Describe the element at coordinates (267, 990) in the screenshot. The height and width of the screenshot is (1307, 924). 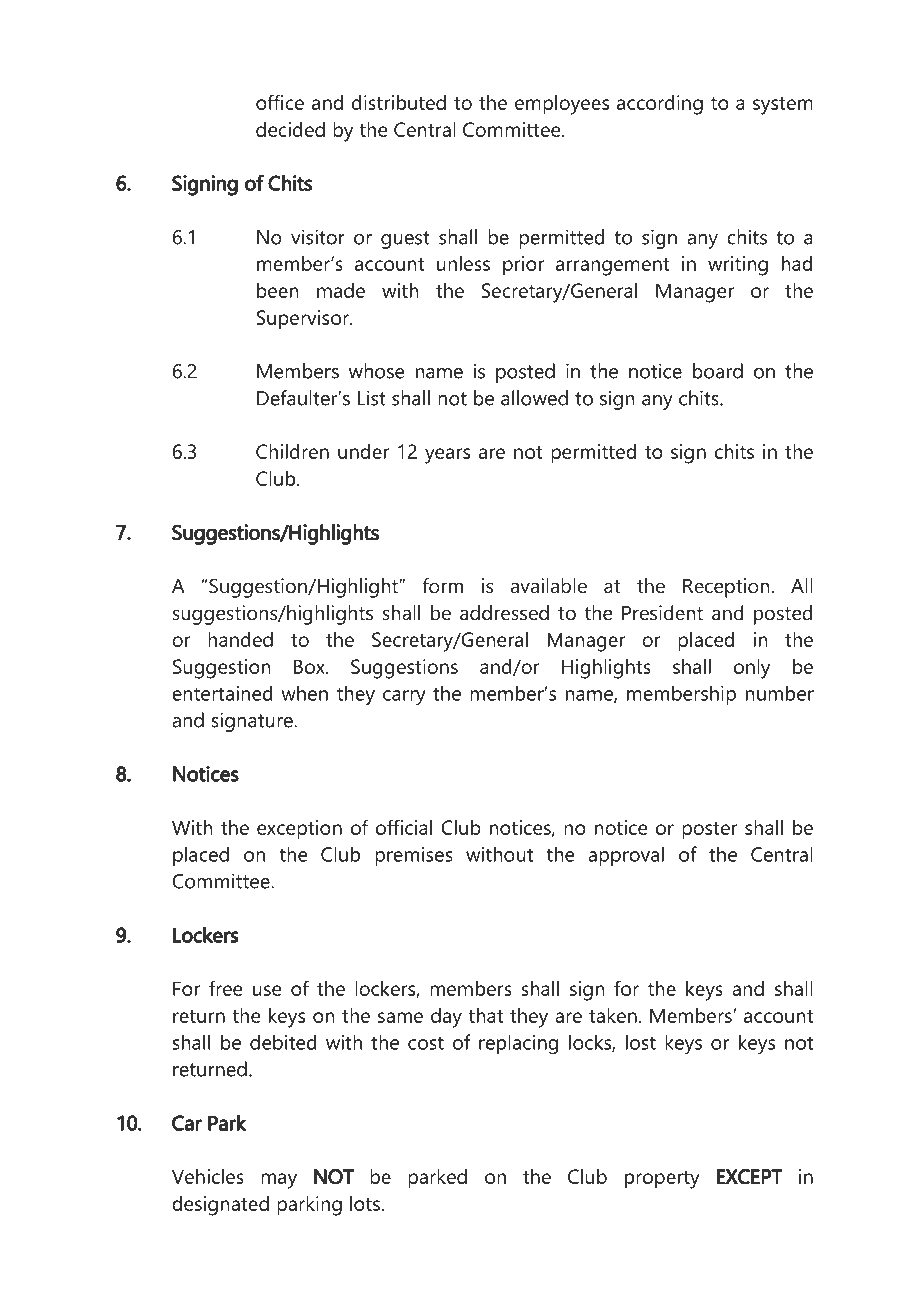
I see `use` at that location.
